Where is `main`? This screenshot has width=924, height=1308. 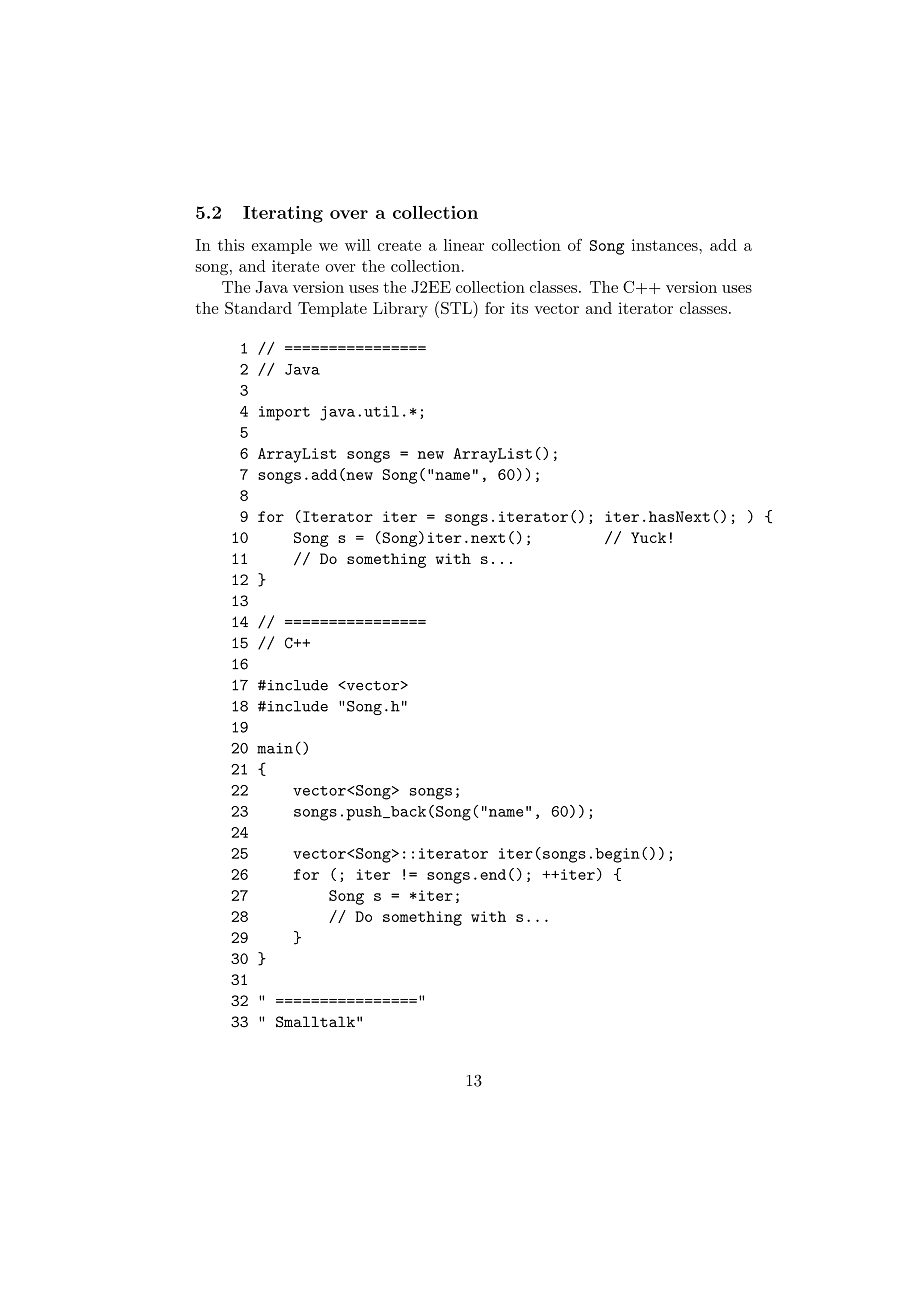
main is located at coordinates (275, 748).
